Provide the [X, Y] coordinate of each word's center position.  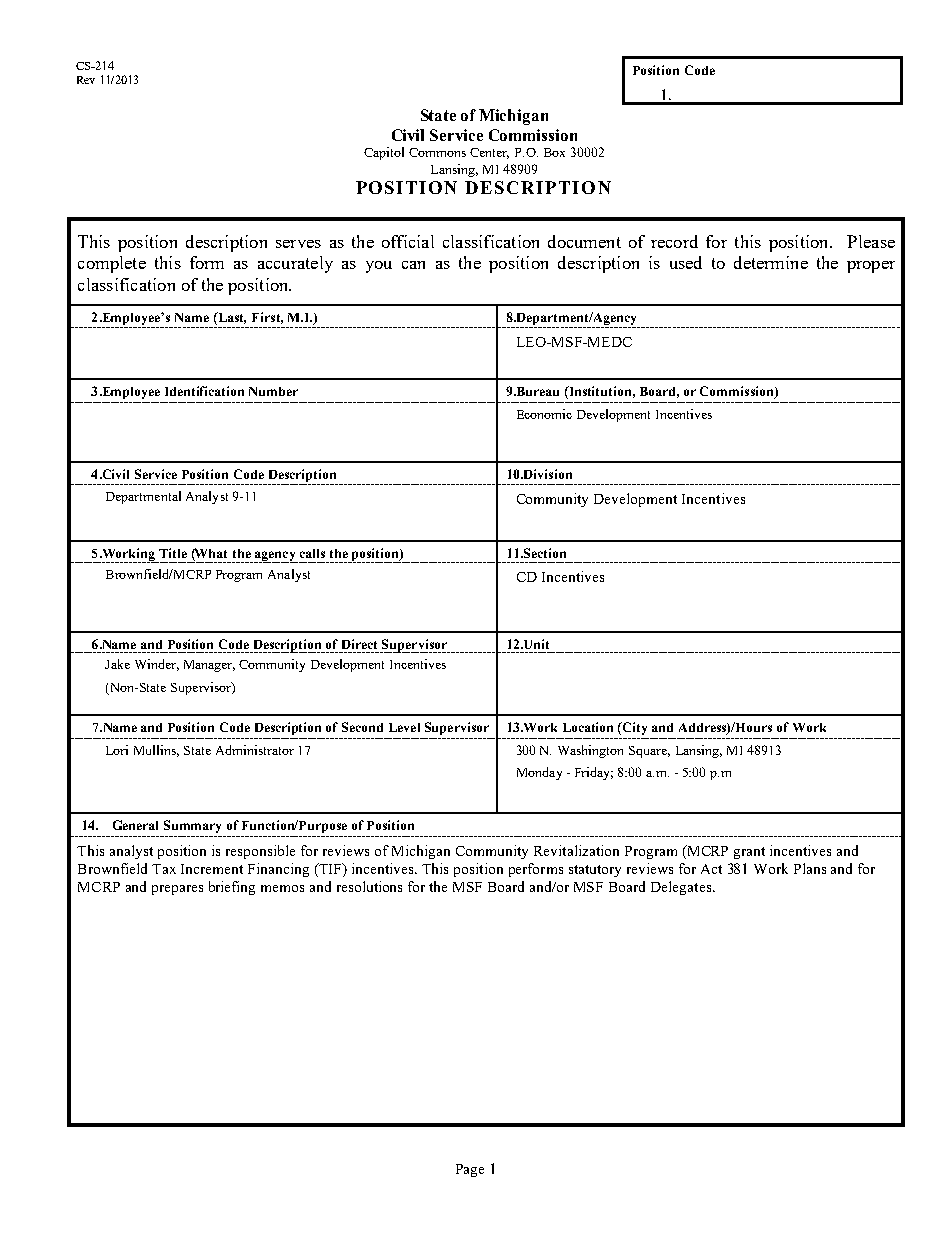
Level [404, 727]
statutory [595, 871]
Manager [209, 666]
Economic [544, 414]
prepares [177, 890]
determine [771, 262]
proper [871, 267]
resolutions [369, 886]
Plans [810, 868]
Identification [204, 391]
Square [649, 752]
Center [489, 153]
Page [470, 1170]
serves [298, 244]
